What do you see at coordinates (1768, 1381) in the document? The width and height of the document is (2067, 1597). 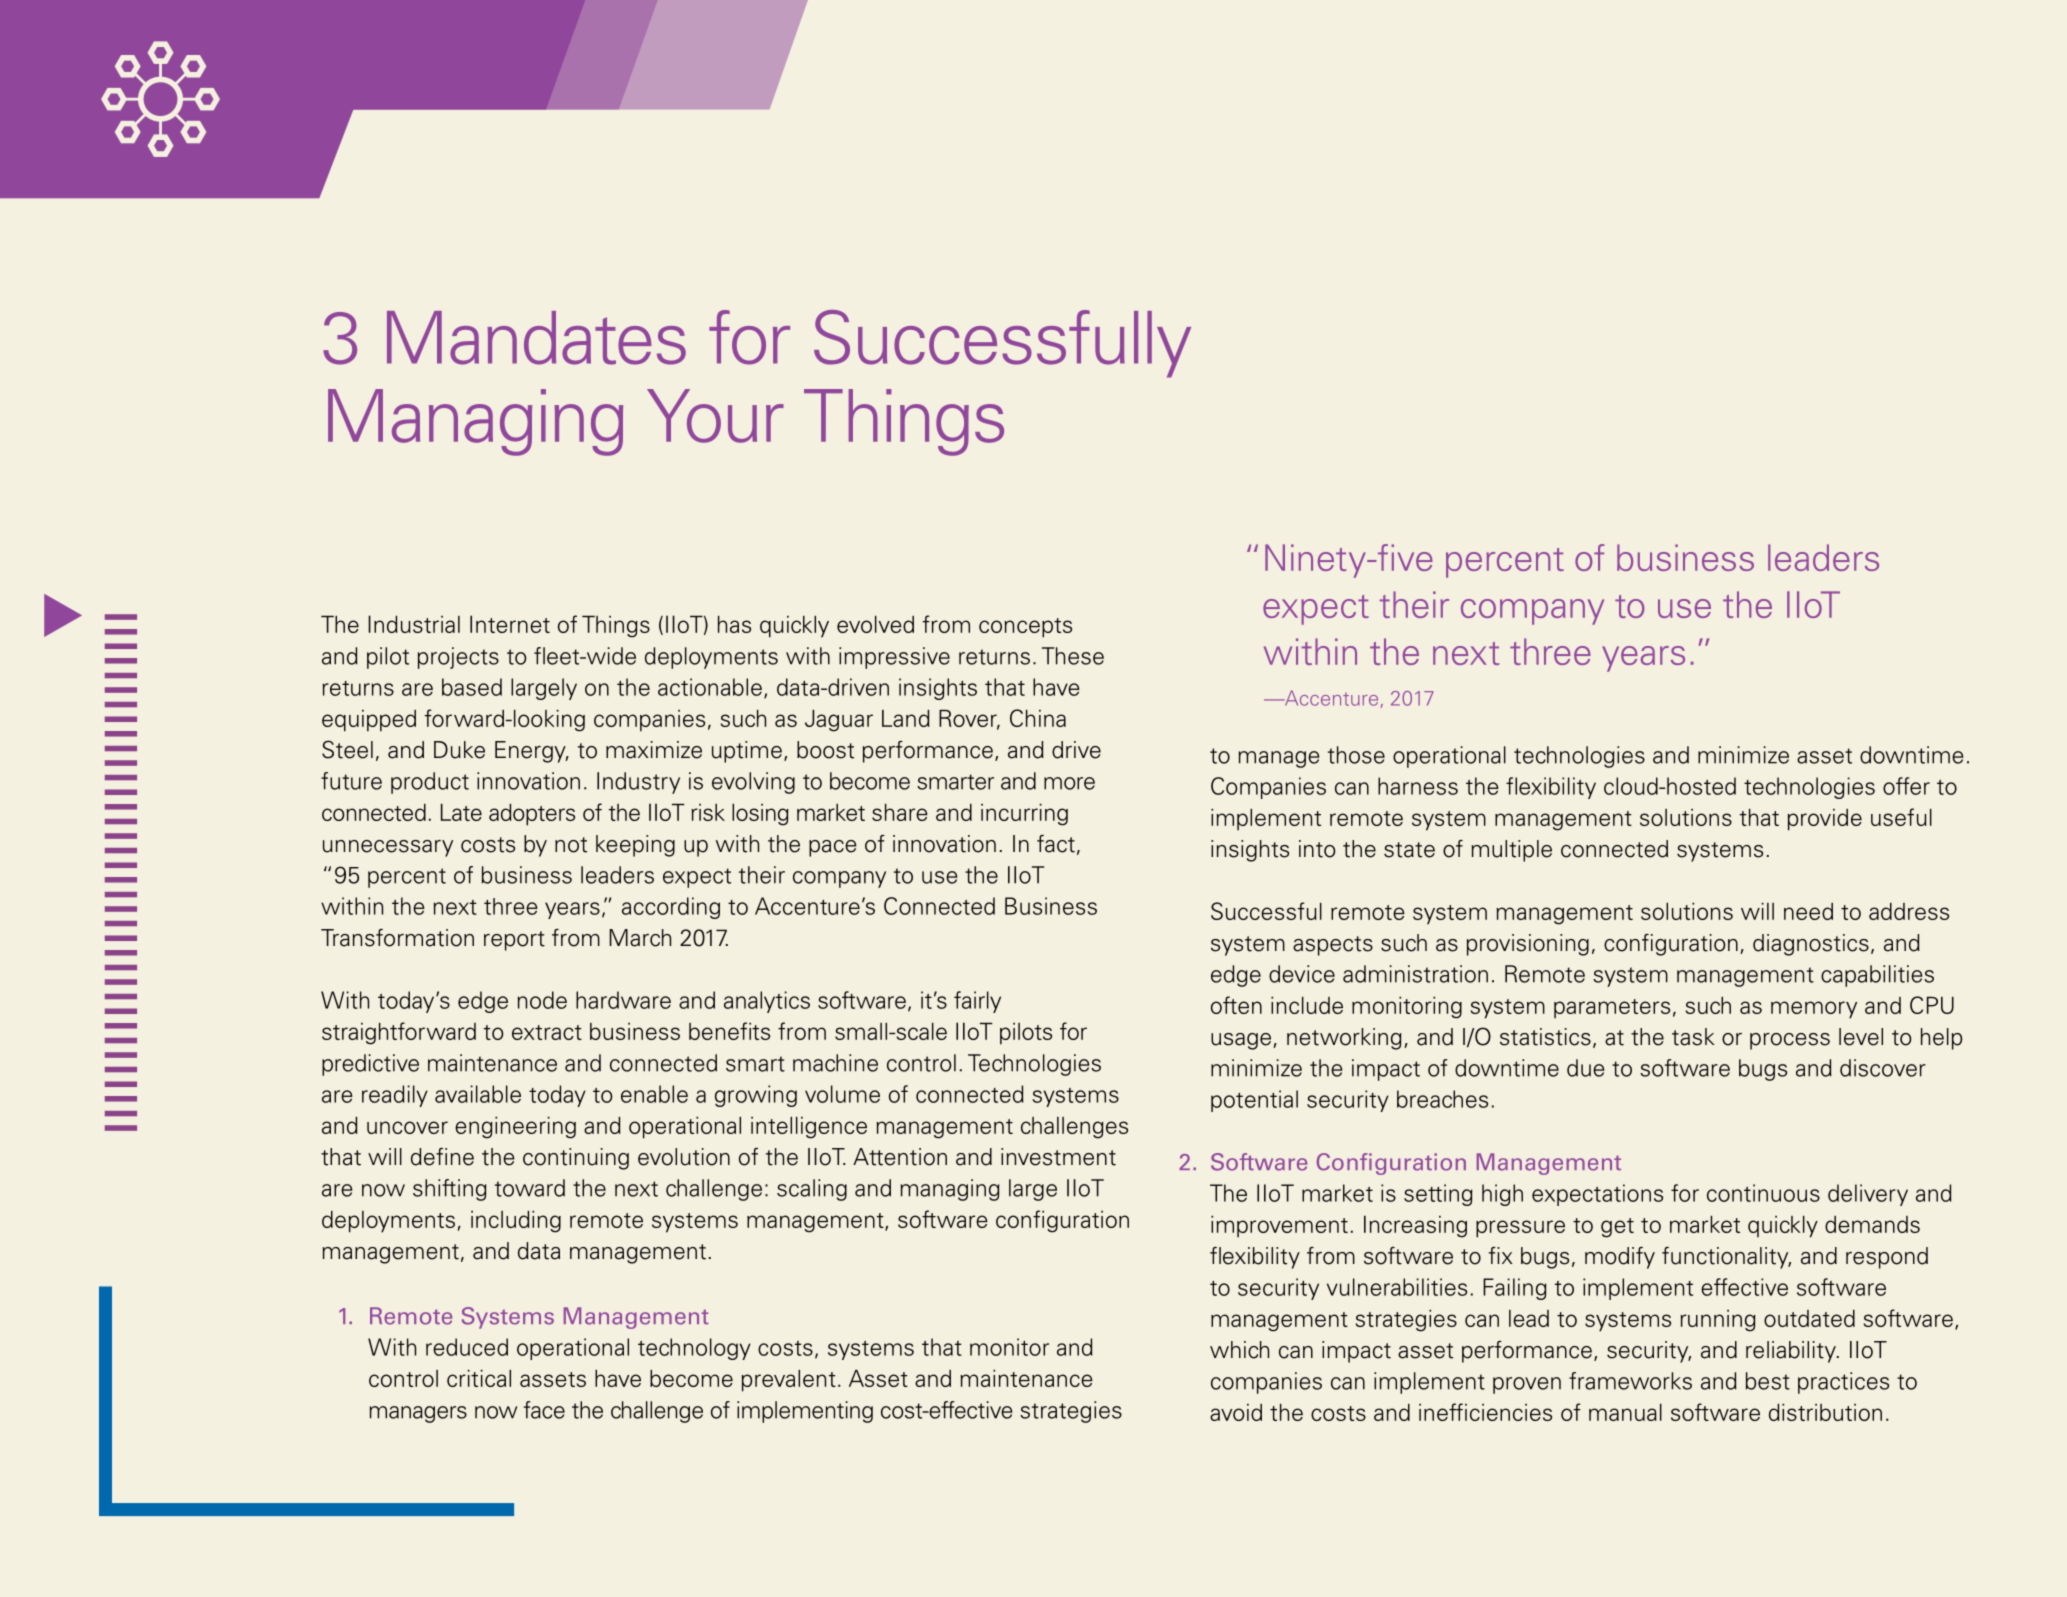 I see `best` at bounding box center [1768, 1381].
